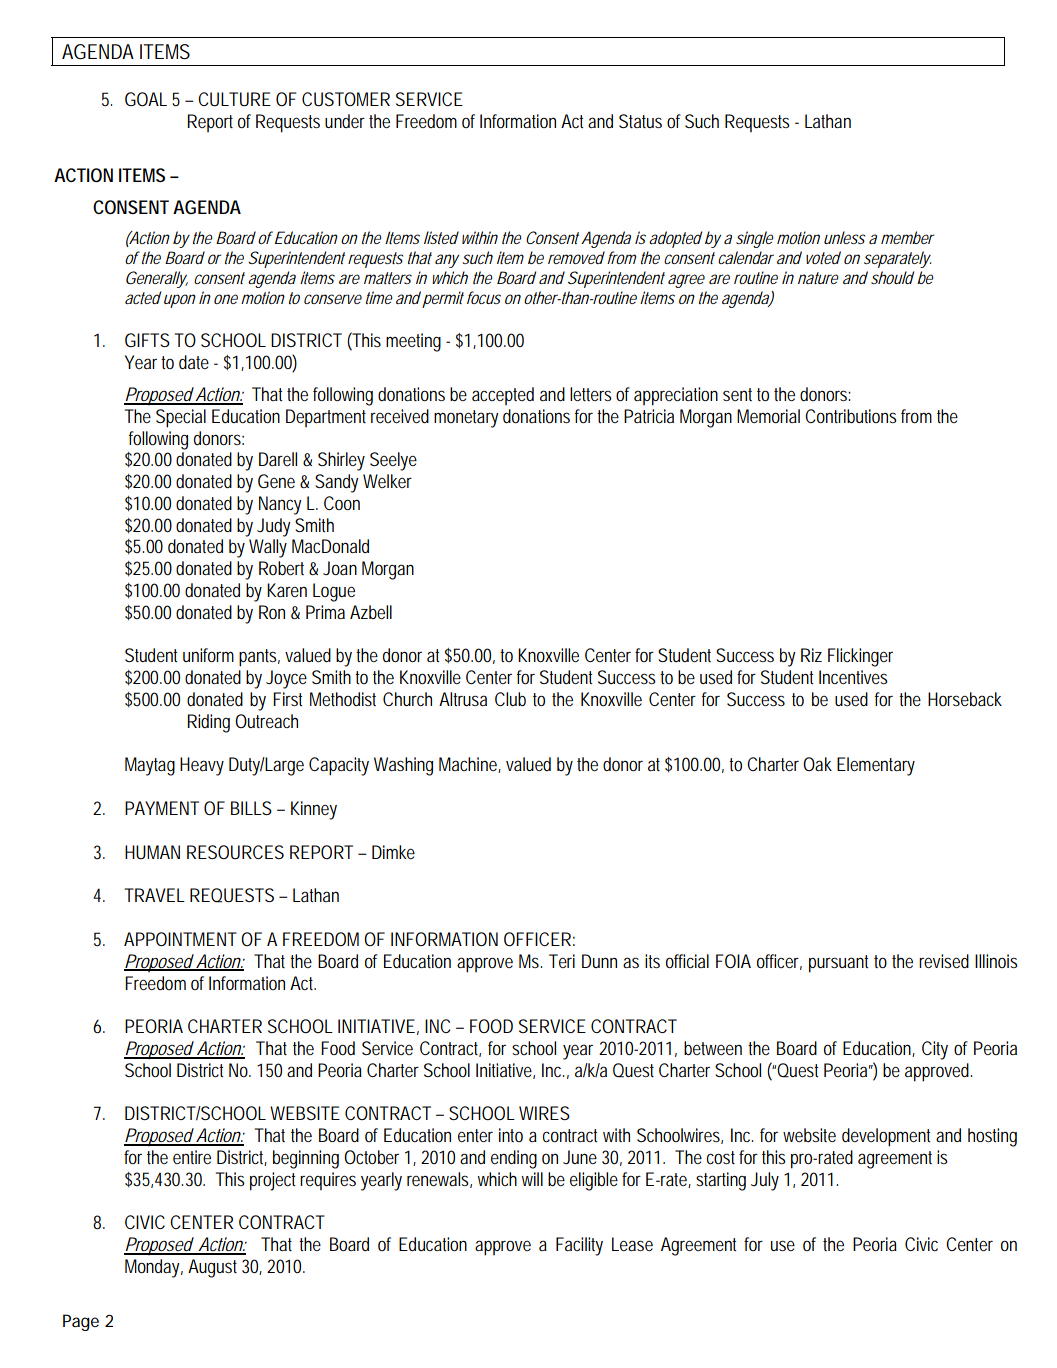  What do you see at coordinates (273, 527) in the screenshot?
I see `Judy` at bounding box center [273, 527].
